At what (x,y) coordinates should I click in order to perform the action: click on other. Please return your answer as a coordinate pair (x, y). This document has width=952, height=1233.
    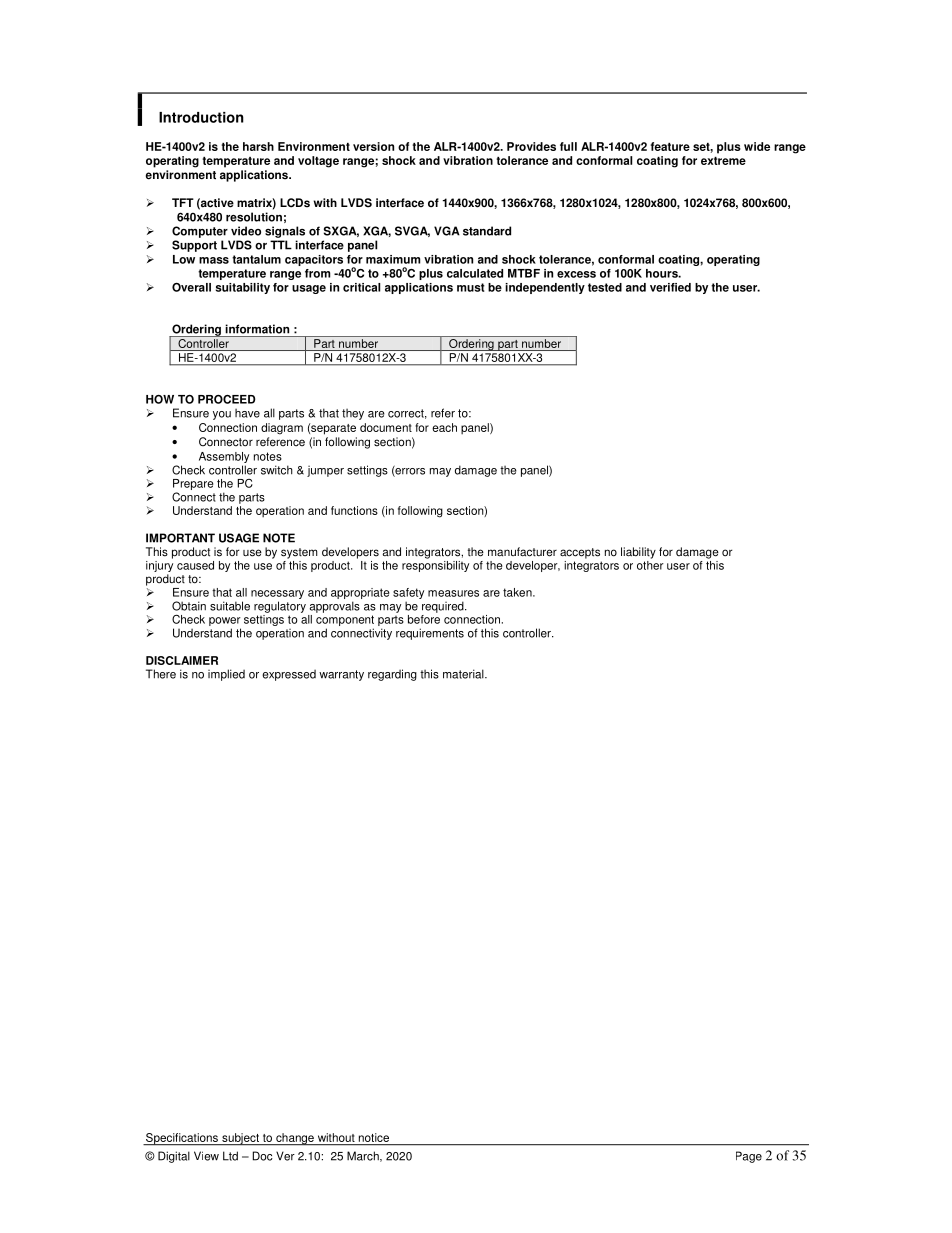
    Looking at the image, I should click on (650, 564).
